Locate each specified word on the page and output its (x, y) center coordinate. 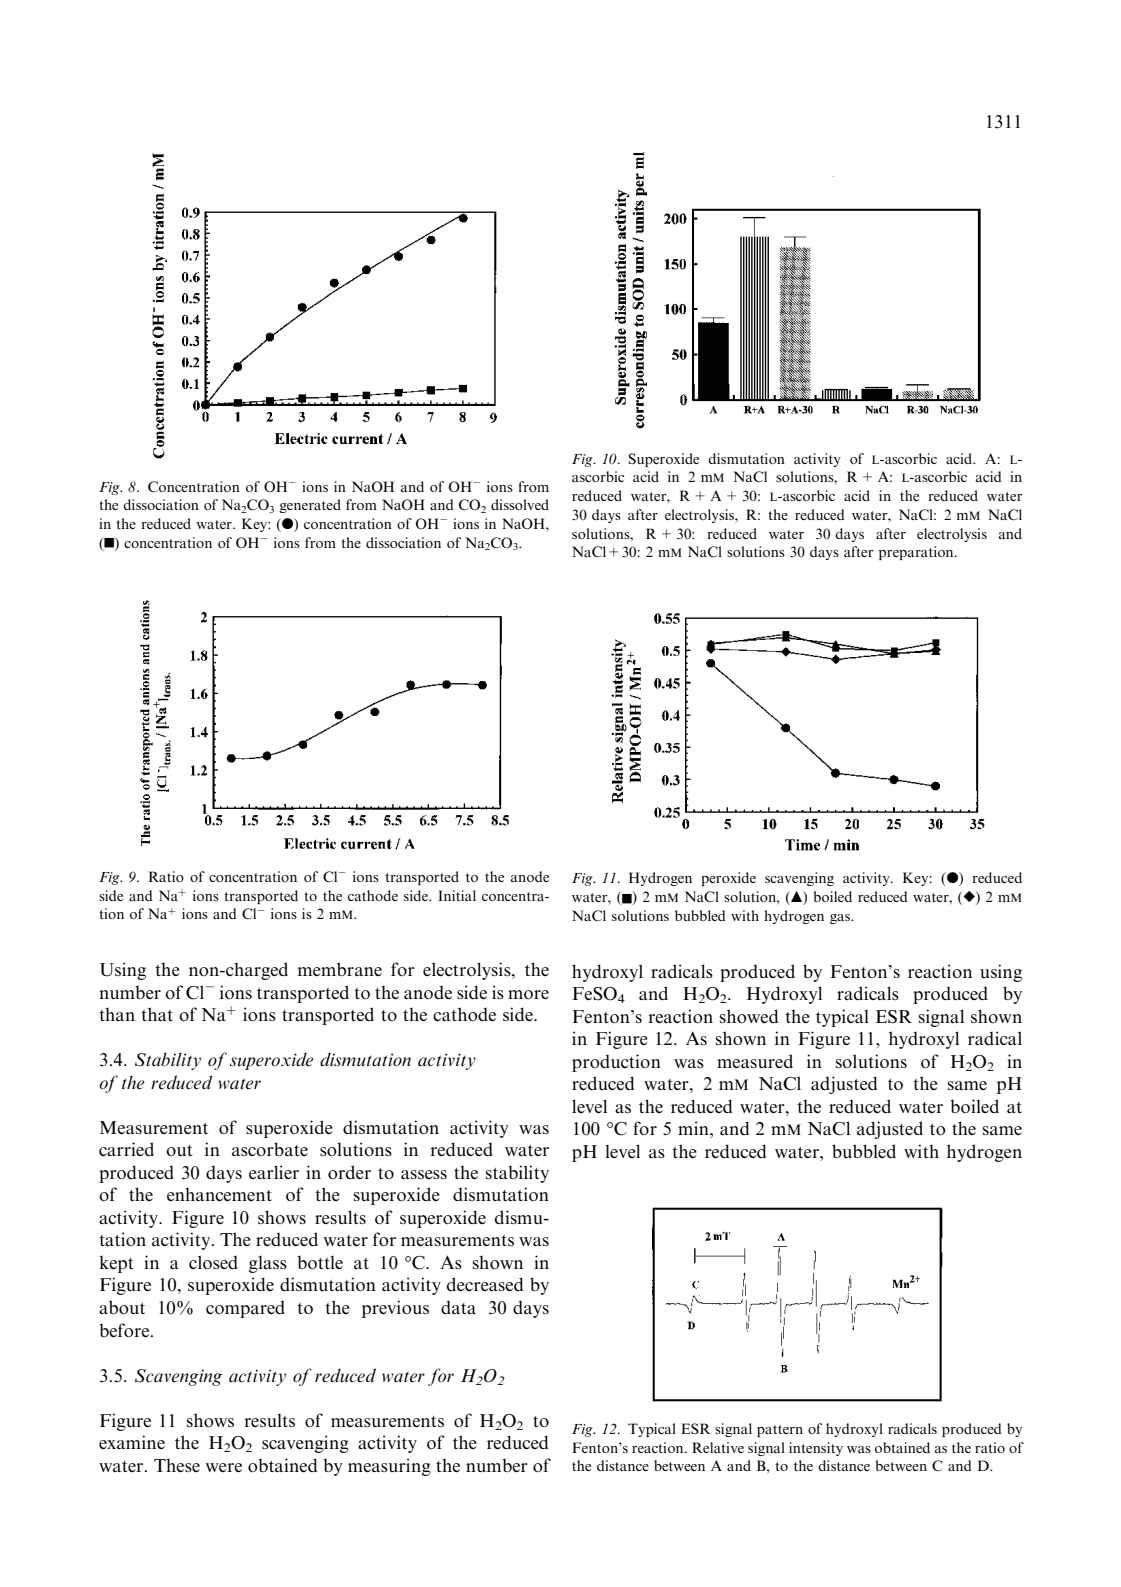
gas (841, 919)
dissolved (520, 504)
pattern (780, 1431)
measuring (389, 1467)
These (177, 1465)
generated (310, 506)
